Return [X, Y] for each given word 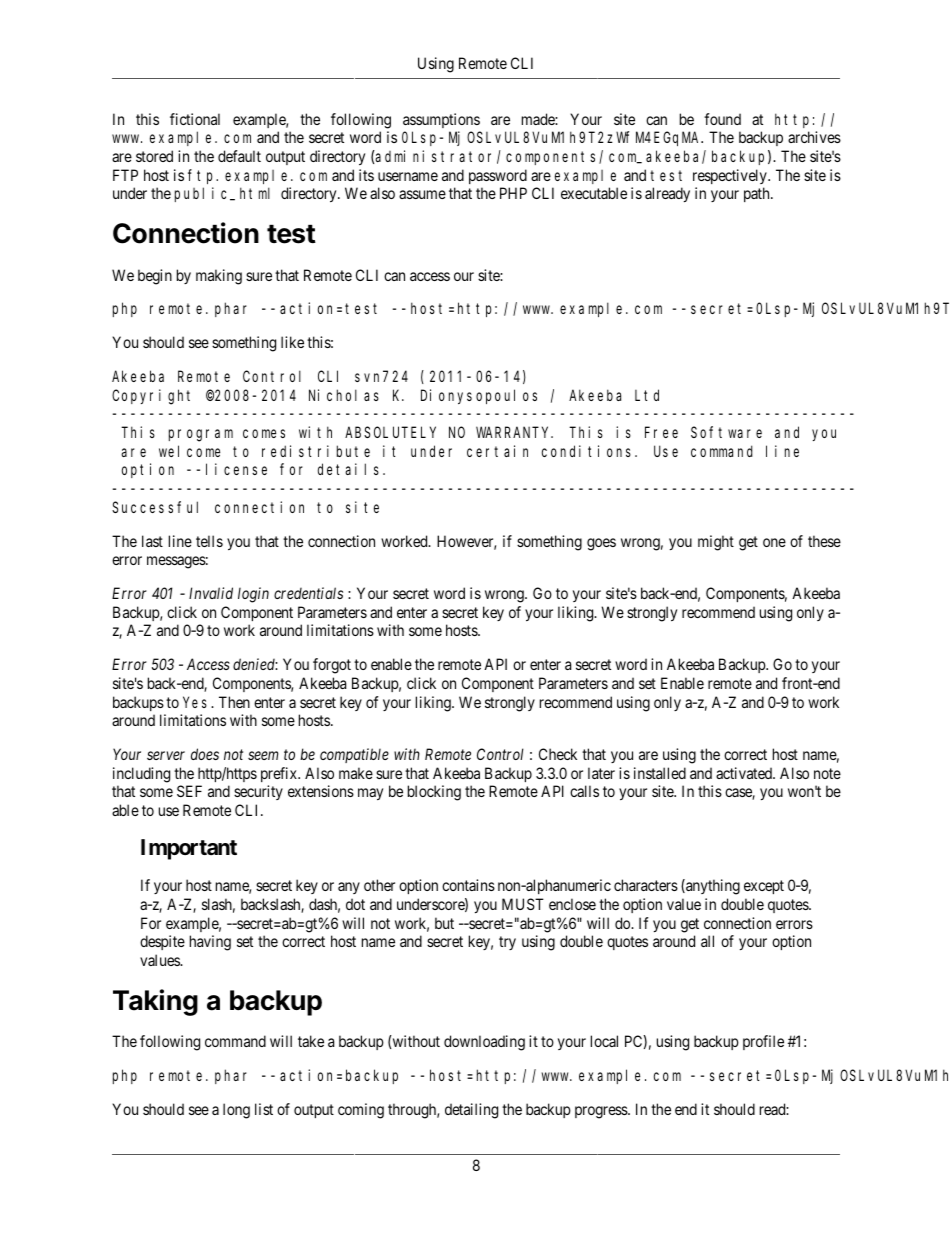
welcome [189, 451]
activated [745, 773]
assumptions [441, 120]
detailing [471, 1111]
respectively [731, 176]
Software [726, 432]
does [205, 754]
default [239, 156]
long [236, 1111]
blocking [434, 793]
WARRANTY [514, 432]
